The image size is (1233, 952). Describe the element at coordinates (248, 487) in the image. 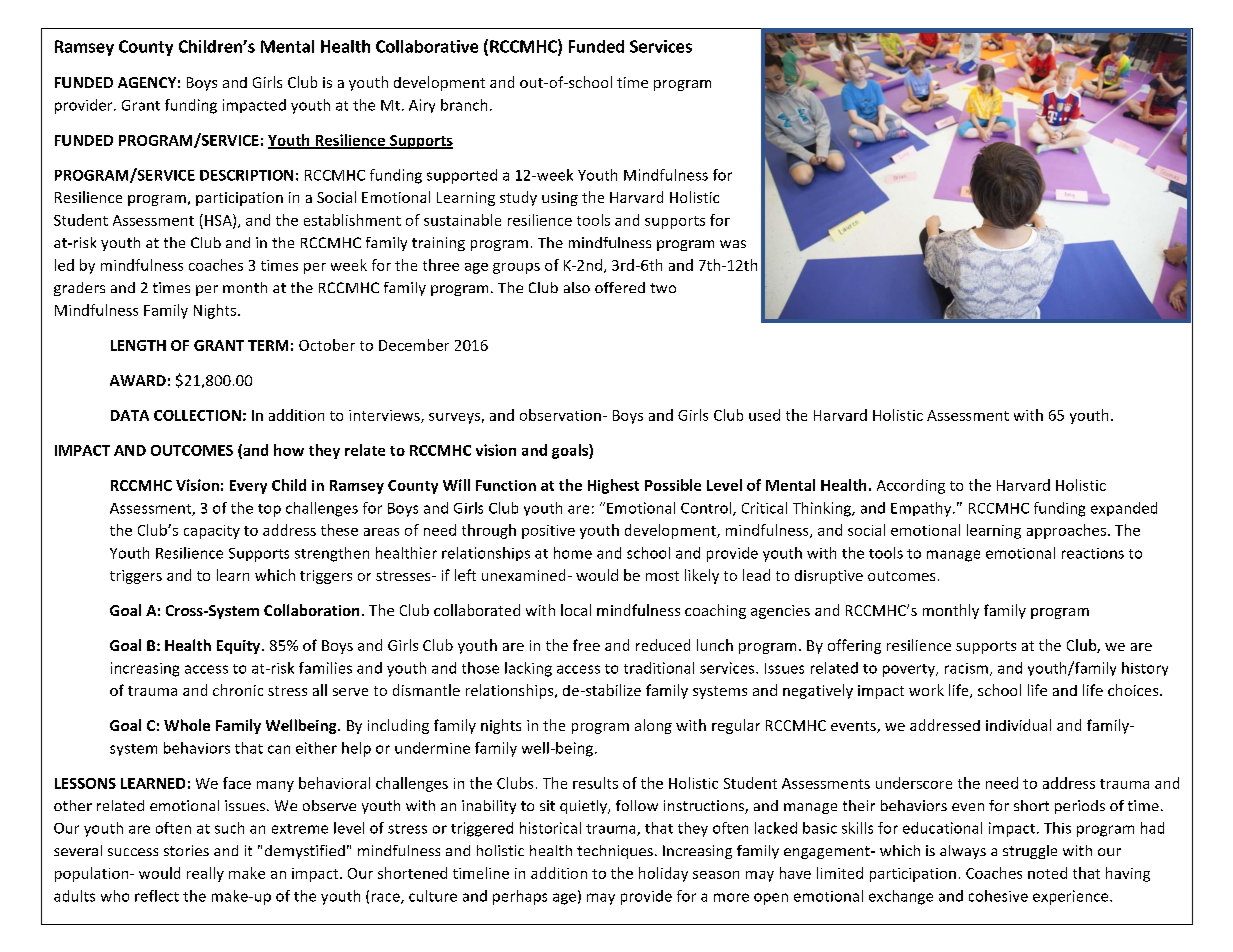

I see `Every` at that location.
